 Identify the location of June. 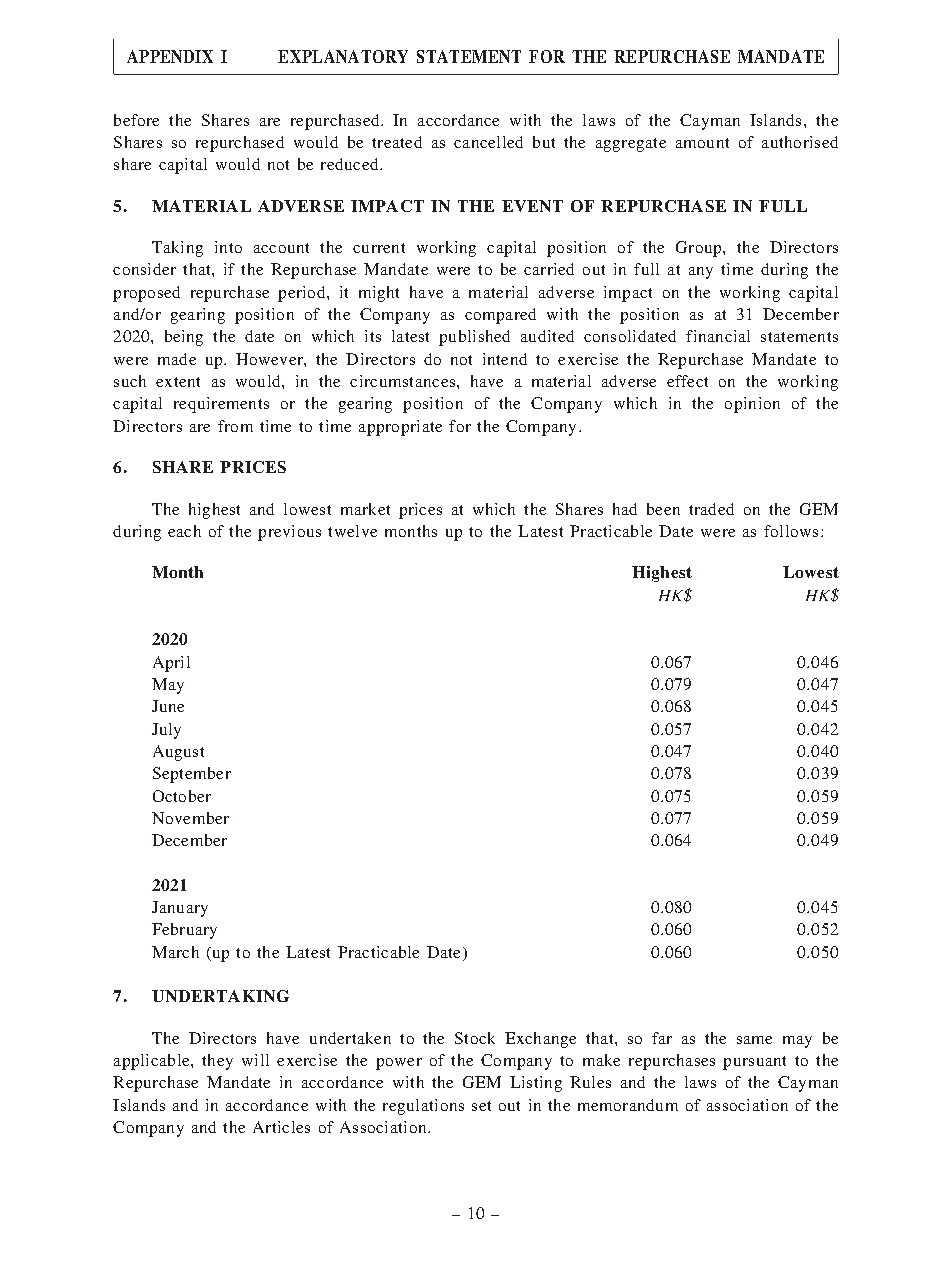
(168, 706).
